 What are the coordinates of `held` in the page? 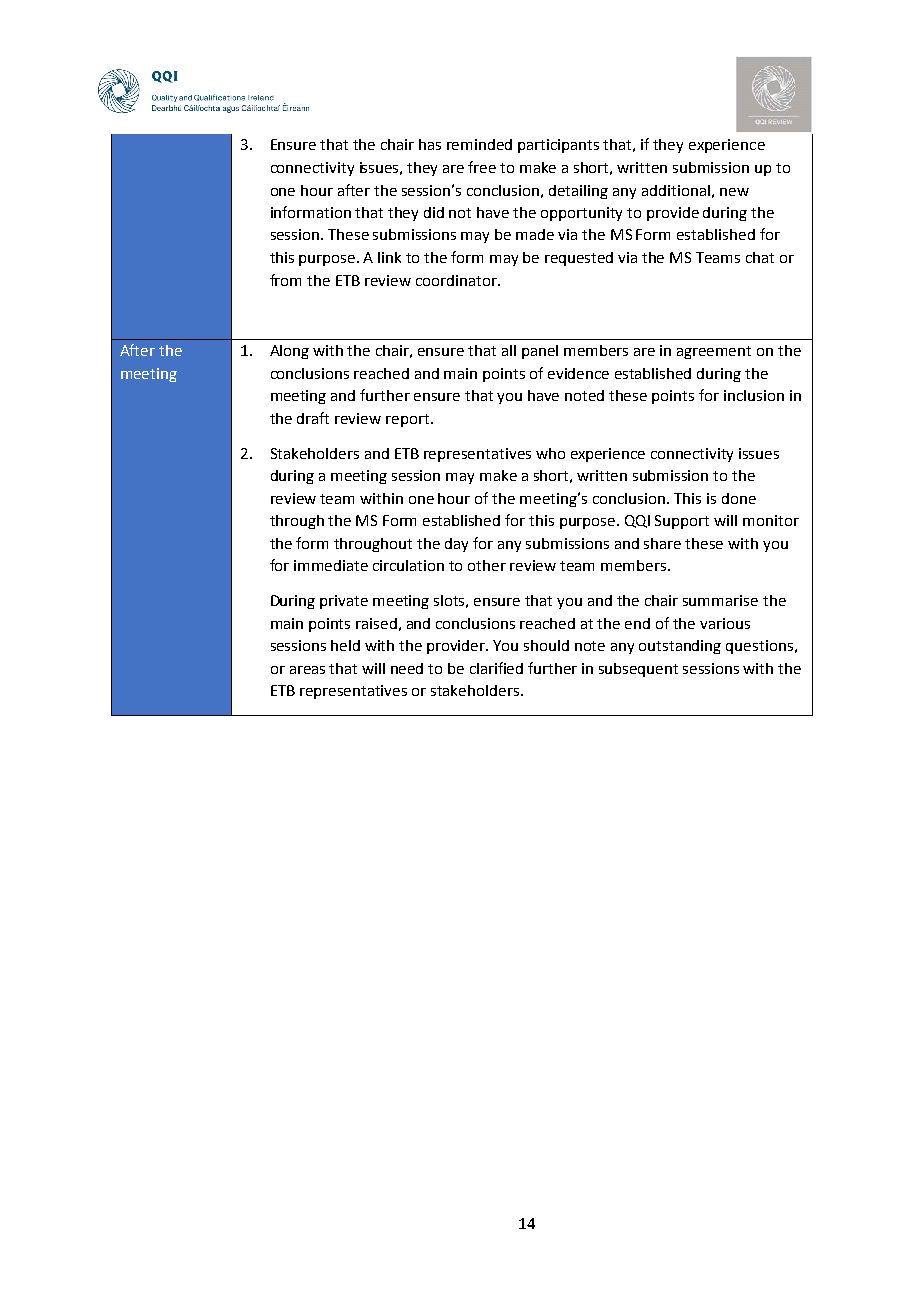 It's located at (345, 645).
